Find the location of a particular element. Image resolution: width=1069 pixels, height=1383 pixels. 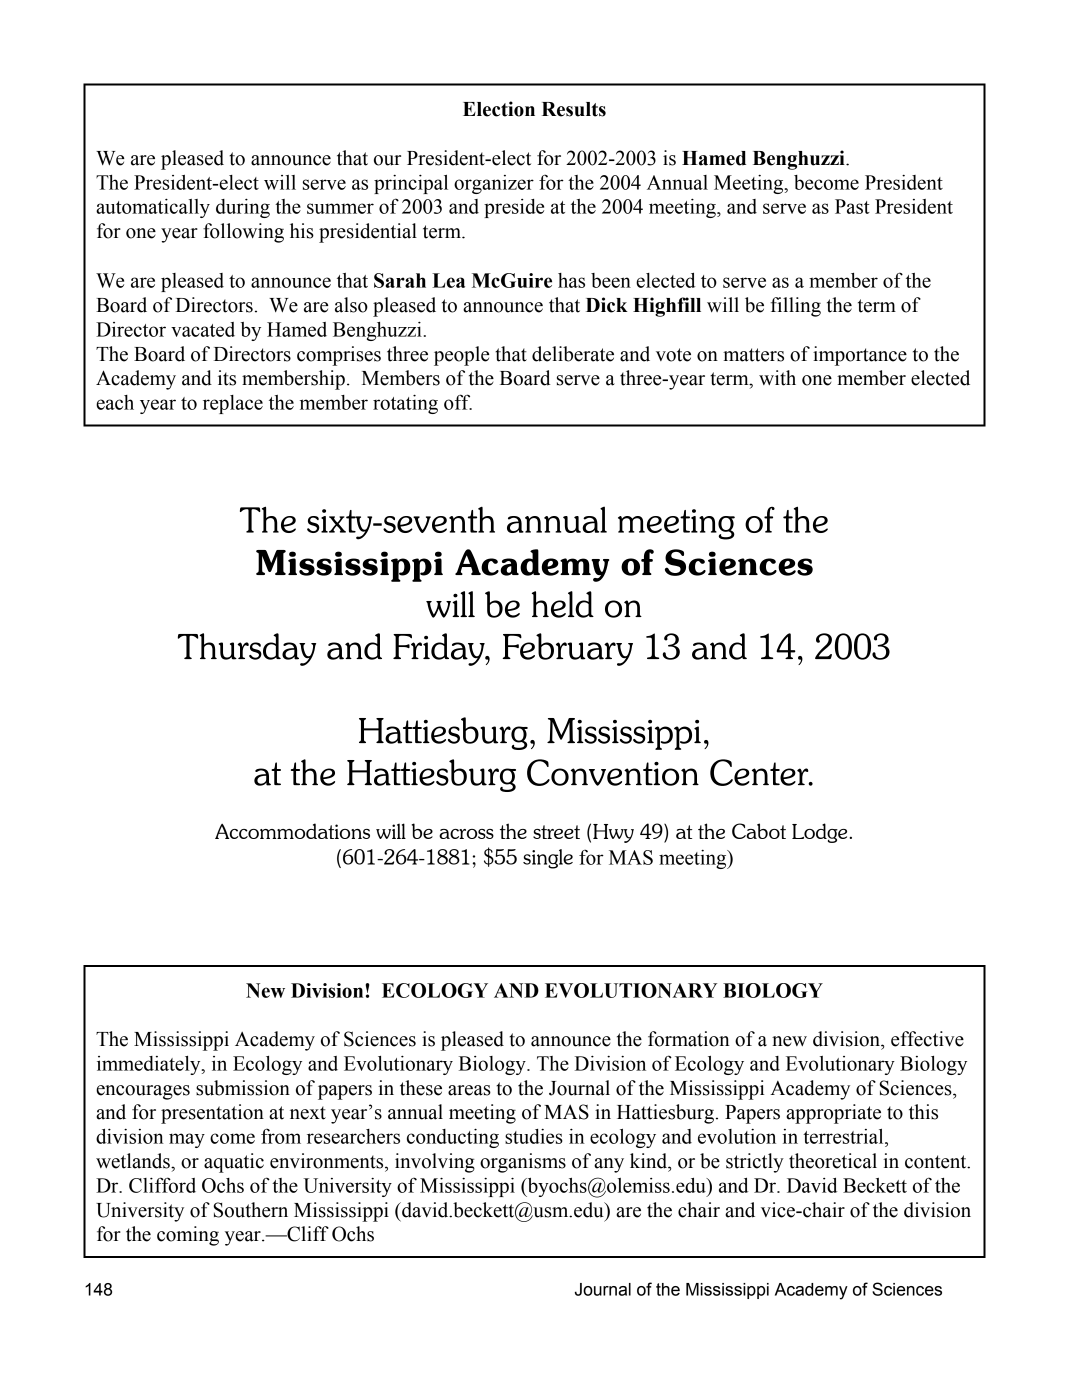

Center is located at coordinates (760, 772).
